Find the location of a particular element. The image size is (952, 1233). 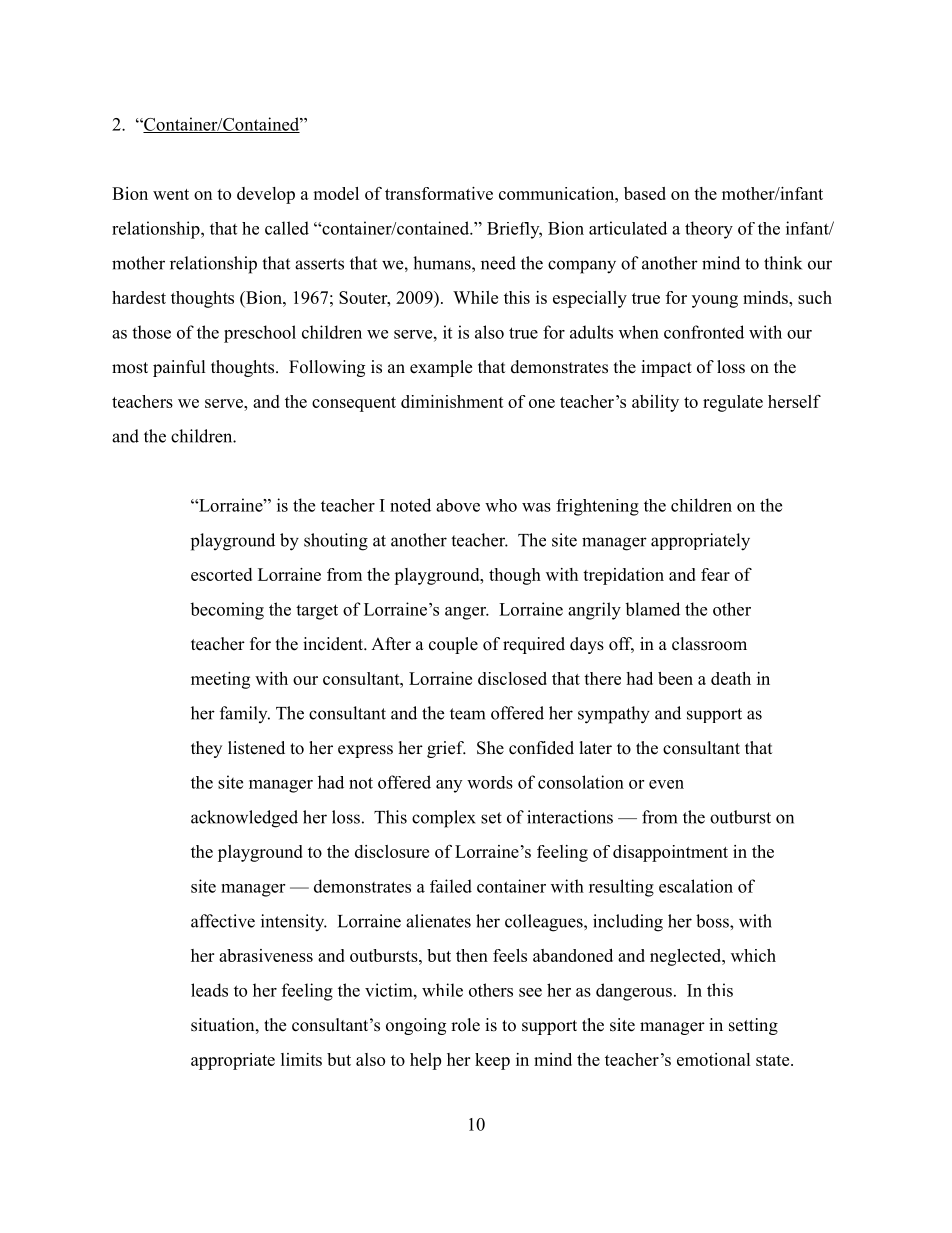

theory is located at coordinates (709, 230).
